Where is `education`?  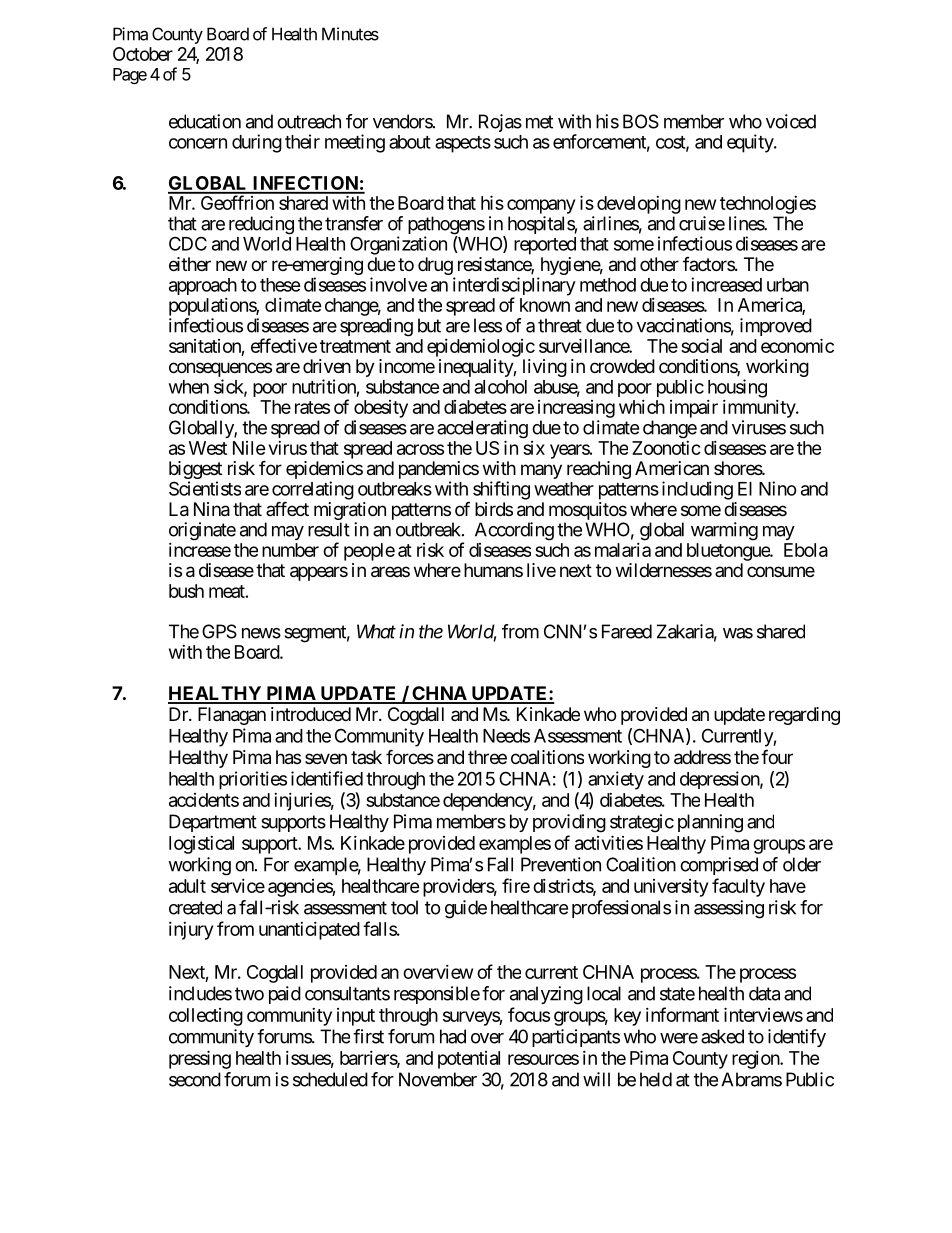
education is located at coordinates (205, 121).
